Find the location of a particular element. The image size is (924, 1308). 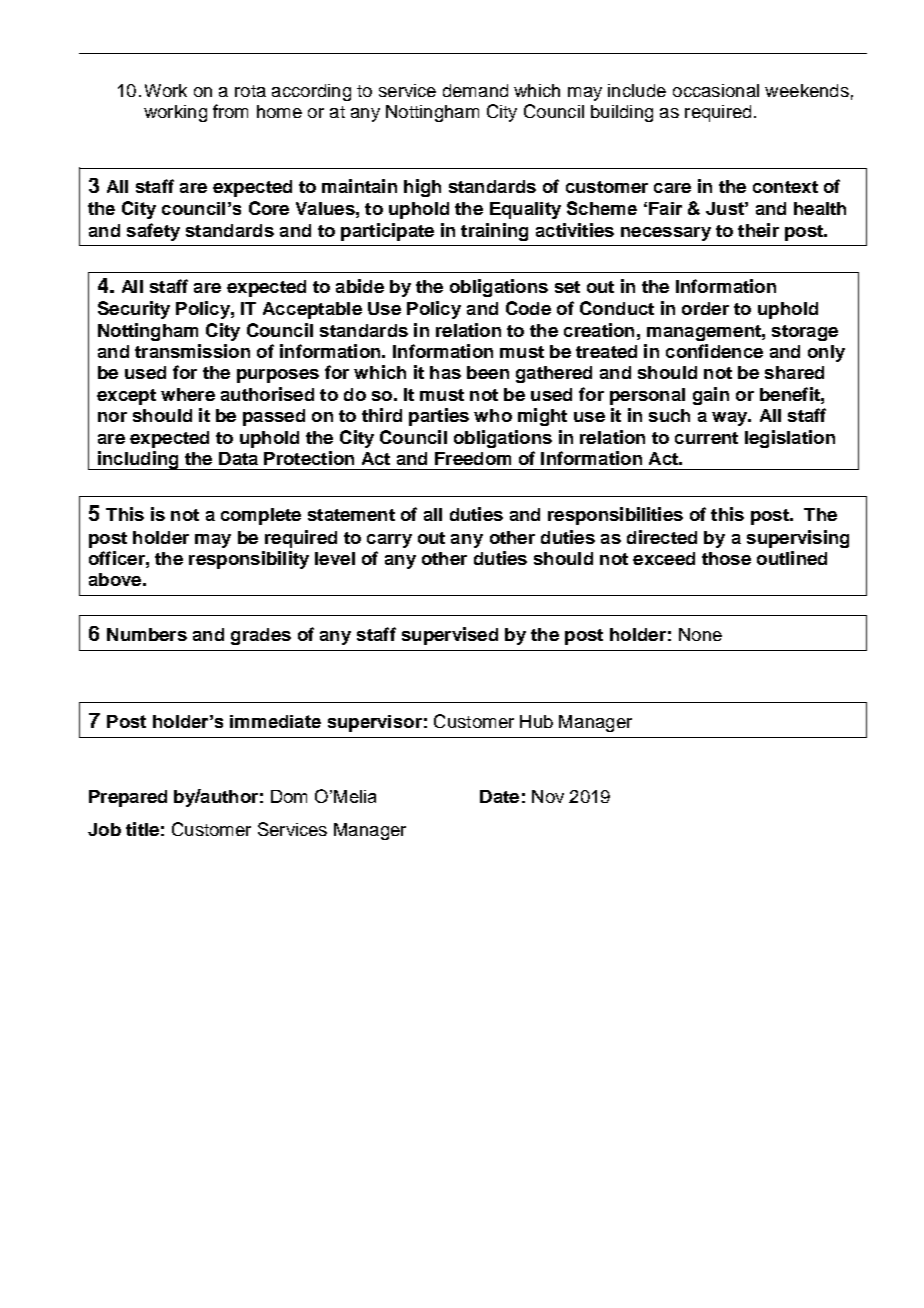

Date is located at coordinates (499, 796).
